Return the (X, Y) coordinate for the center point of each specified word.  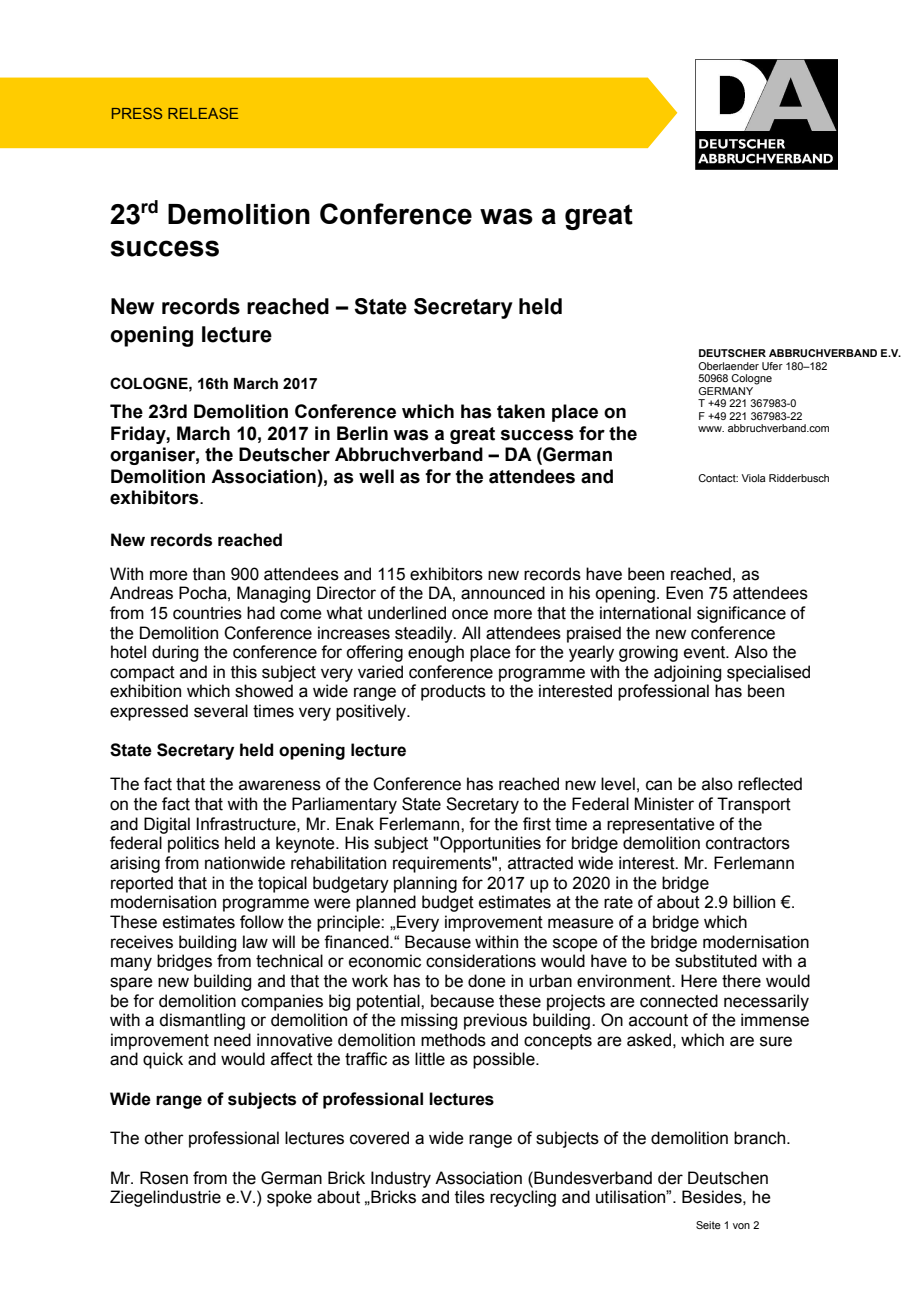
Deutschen (728, 1178)
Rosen (164, 1178)
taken (521, 411)
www (711, 429)
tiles (470, 1197)
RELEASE (203, 113)
